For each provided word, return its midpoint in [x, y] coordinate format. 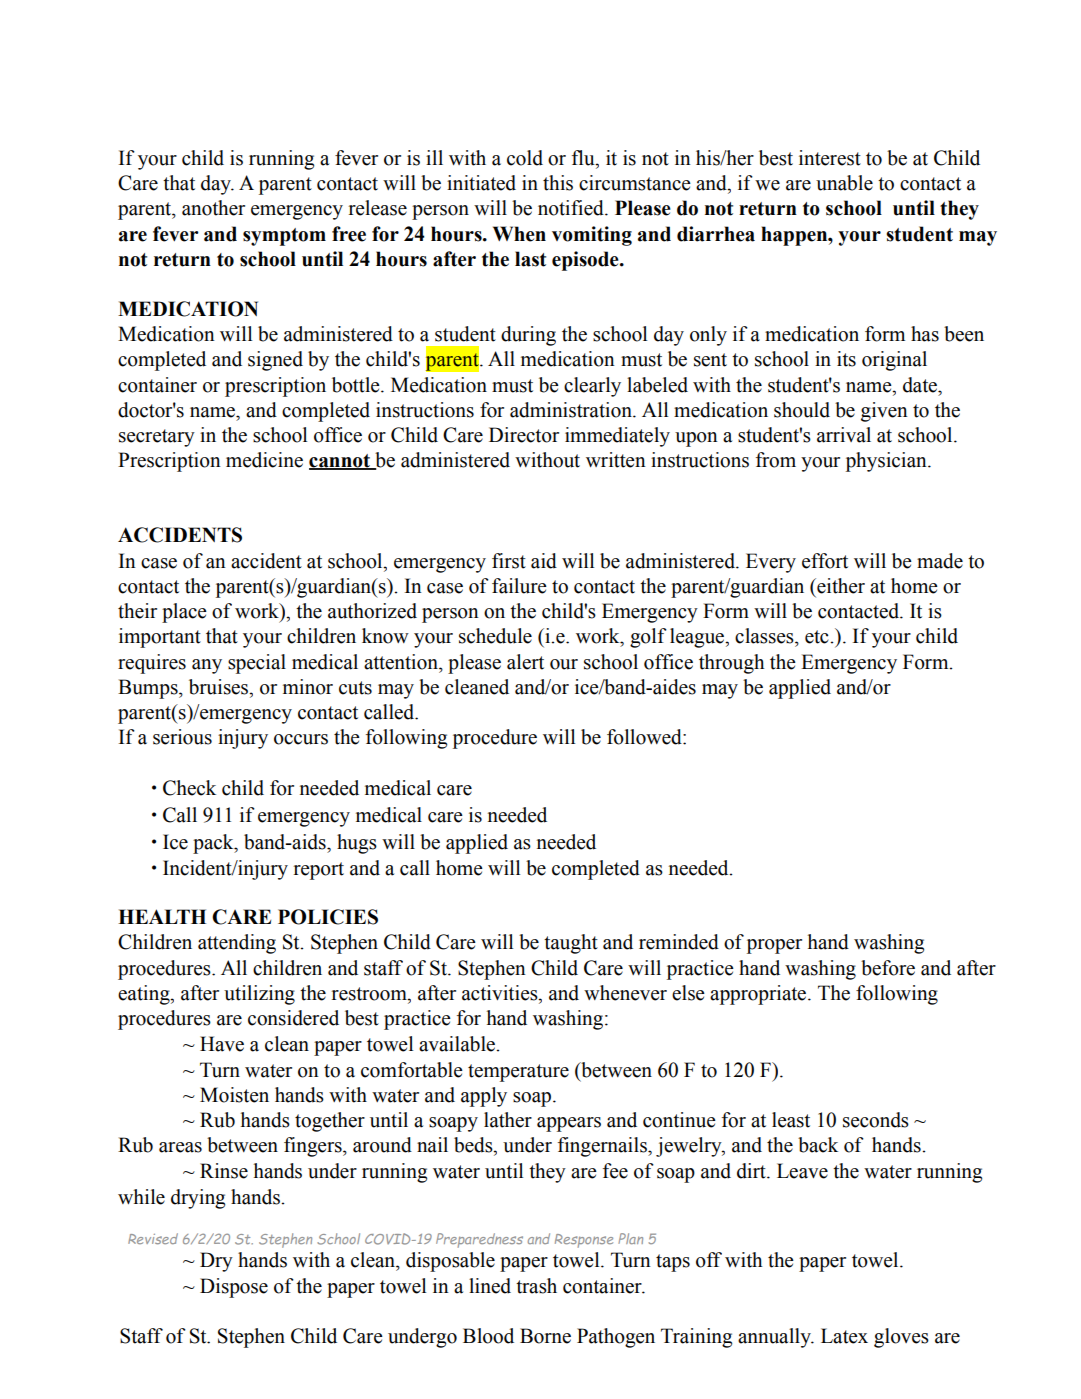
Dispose [234, 1288]
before [888, 968]
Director [524, 435]
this [558, 183]
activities [501, 993]
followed [645, 737]
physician [887, 462]
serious [182, 737]
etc [818, 637]
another [213, 208]
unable [844, 183]
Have [222, 1044]
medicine [264, 460]
